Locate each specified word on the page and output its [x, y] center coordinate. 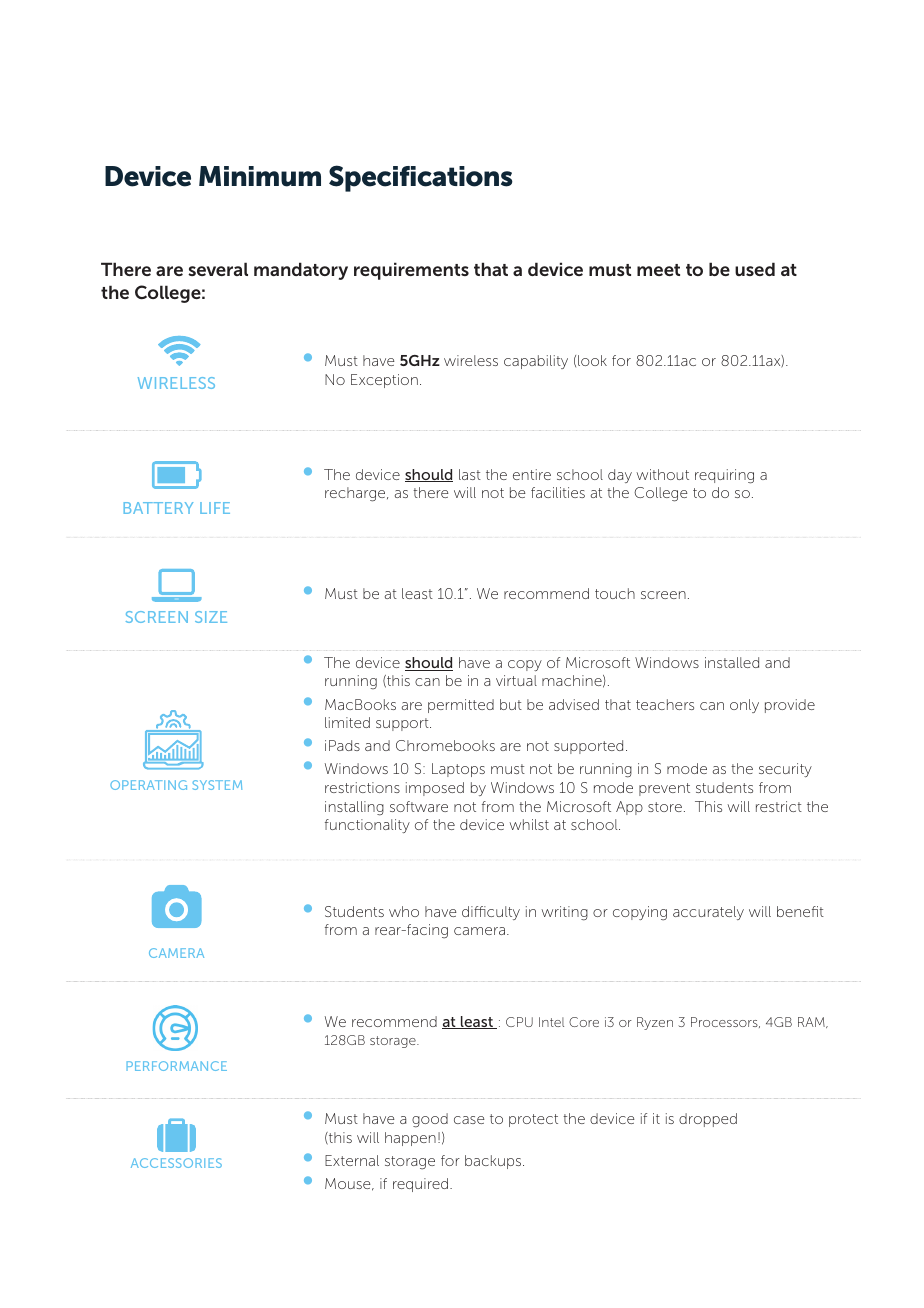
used [755, 269]
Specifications [421, 178]
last [470, 474]
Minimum [260, 176]
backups [494, 1162]
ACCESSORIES [176, 1163]
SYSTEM [217, 785]
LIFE [215, 508]
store [665, 807]
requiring [724, 476]
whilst [529, 824]
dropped [708, 1120]
